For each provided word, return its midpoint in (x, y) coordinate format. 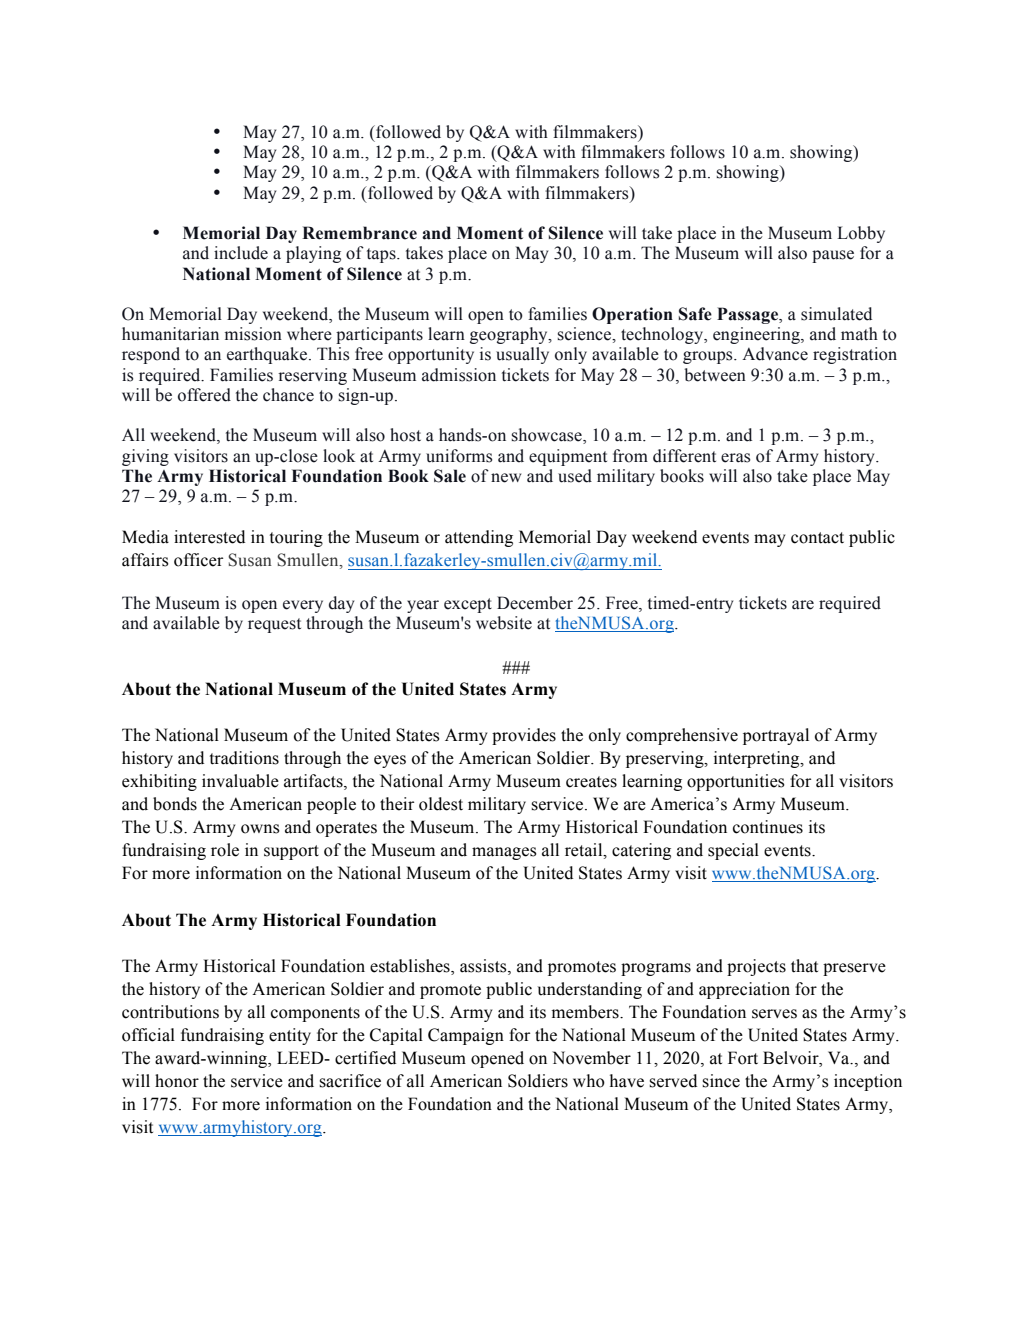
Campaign (466, 1036)
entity (290, 1036)
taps (382, 255)
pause (833, 256)
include (241, 253)
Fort (743, 1058)
